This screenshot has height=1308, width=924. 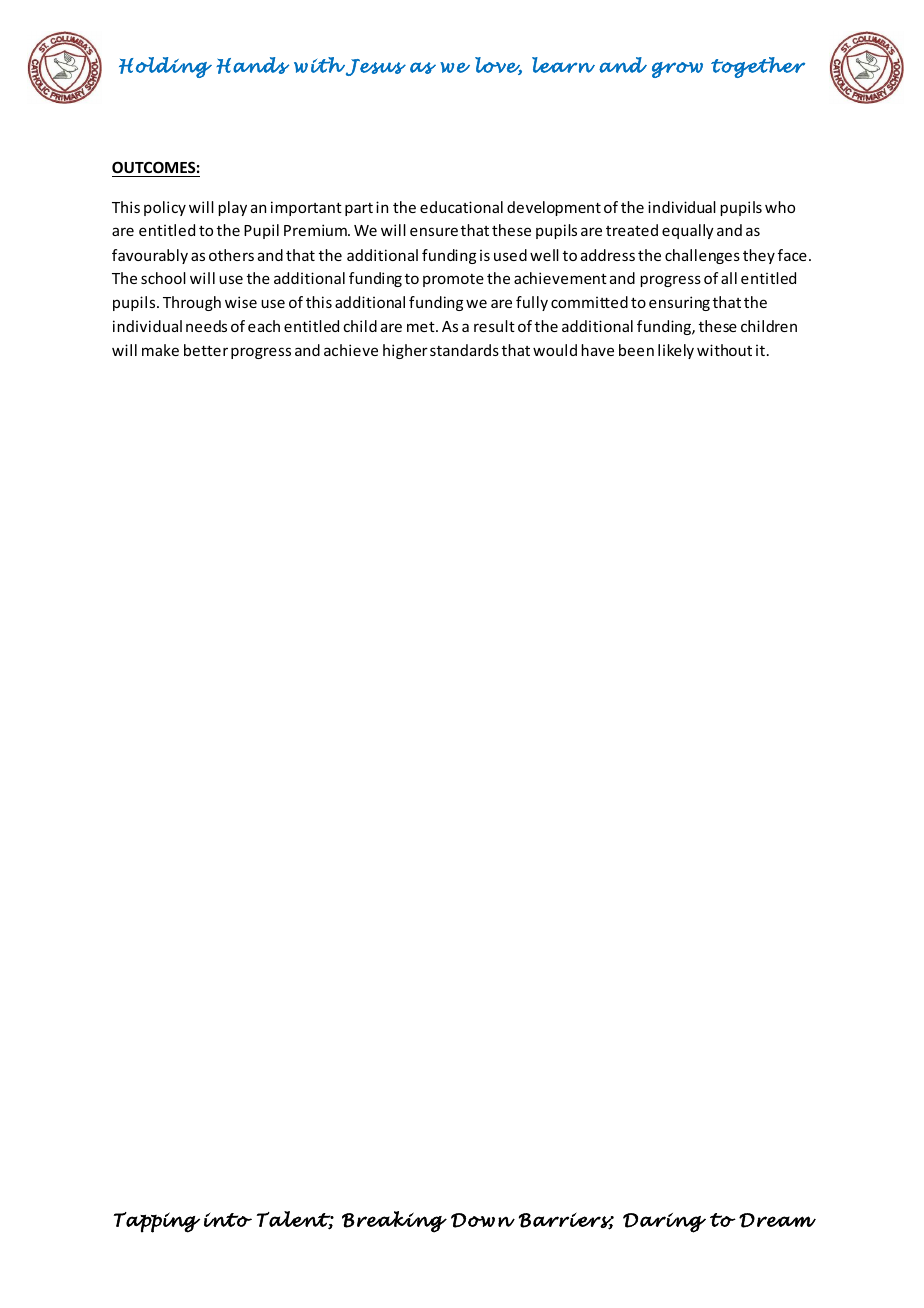 What do you see at coordinates (702, 256) in the screenshot?
I see `challenges` at bounding box center [702, 256].
